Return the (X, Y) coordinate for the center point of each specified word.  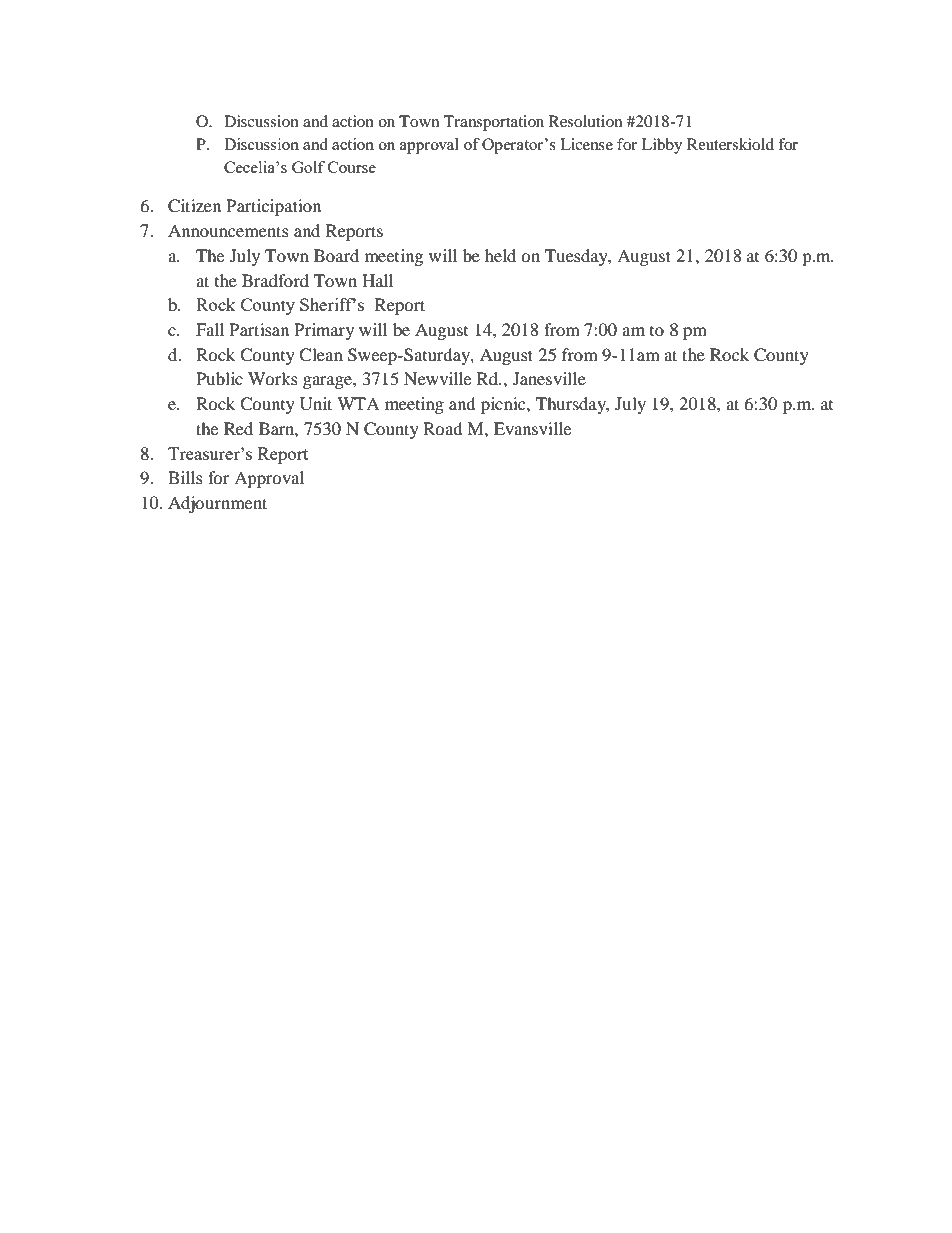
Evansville (532, 428)
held (500, 255)
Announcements (228, 230)
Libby (662, 146)
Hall (377, 280)
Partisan (259, 329)
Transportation (494, 123)
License (586, 144)
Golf (308, 167)
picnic (504, 405)
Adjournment (217, 504)
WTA (358, 403)
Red (238, 428)
